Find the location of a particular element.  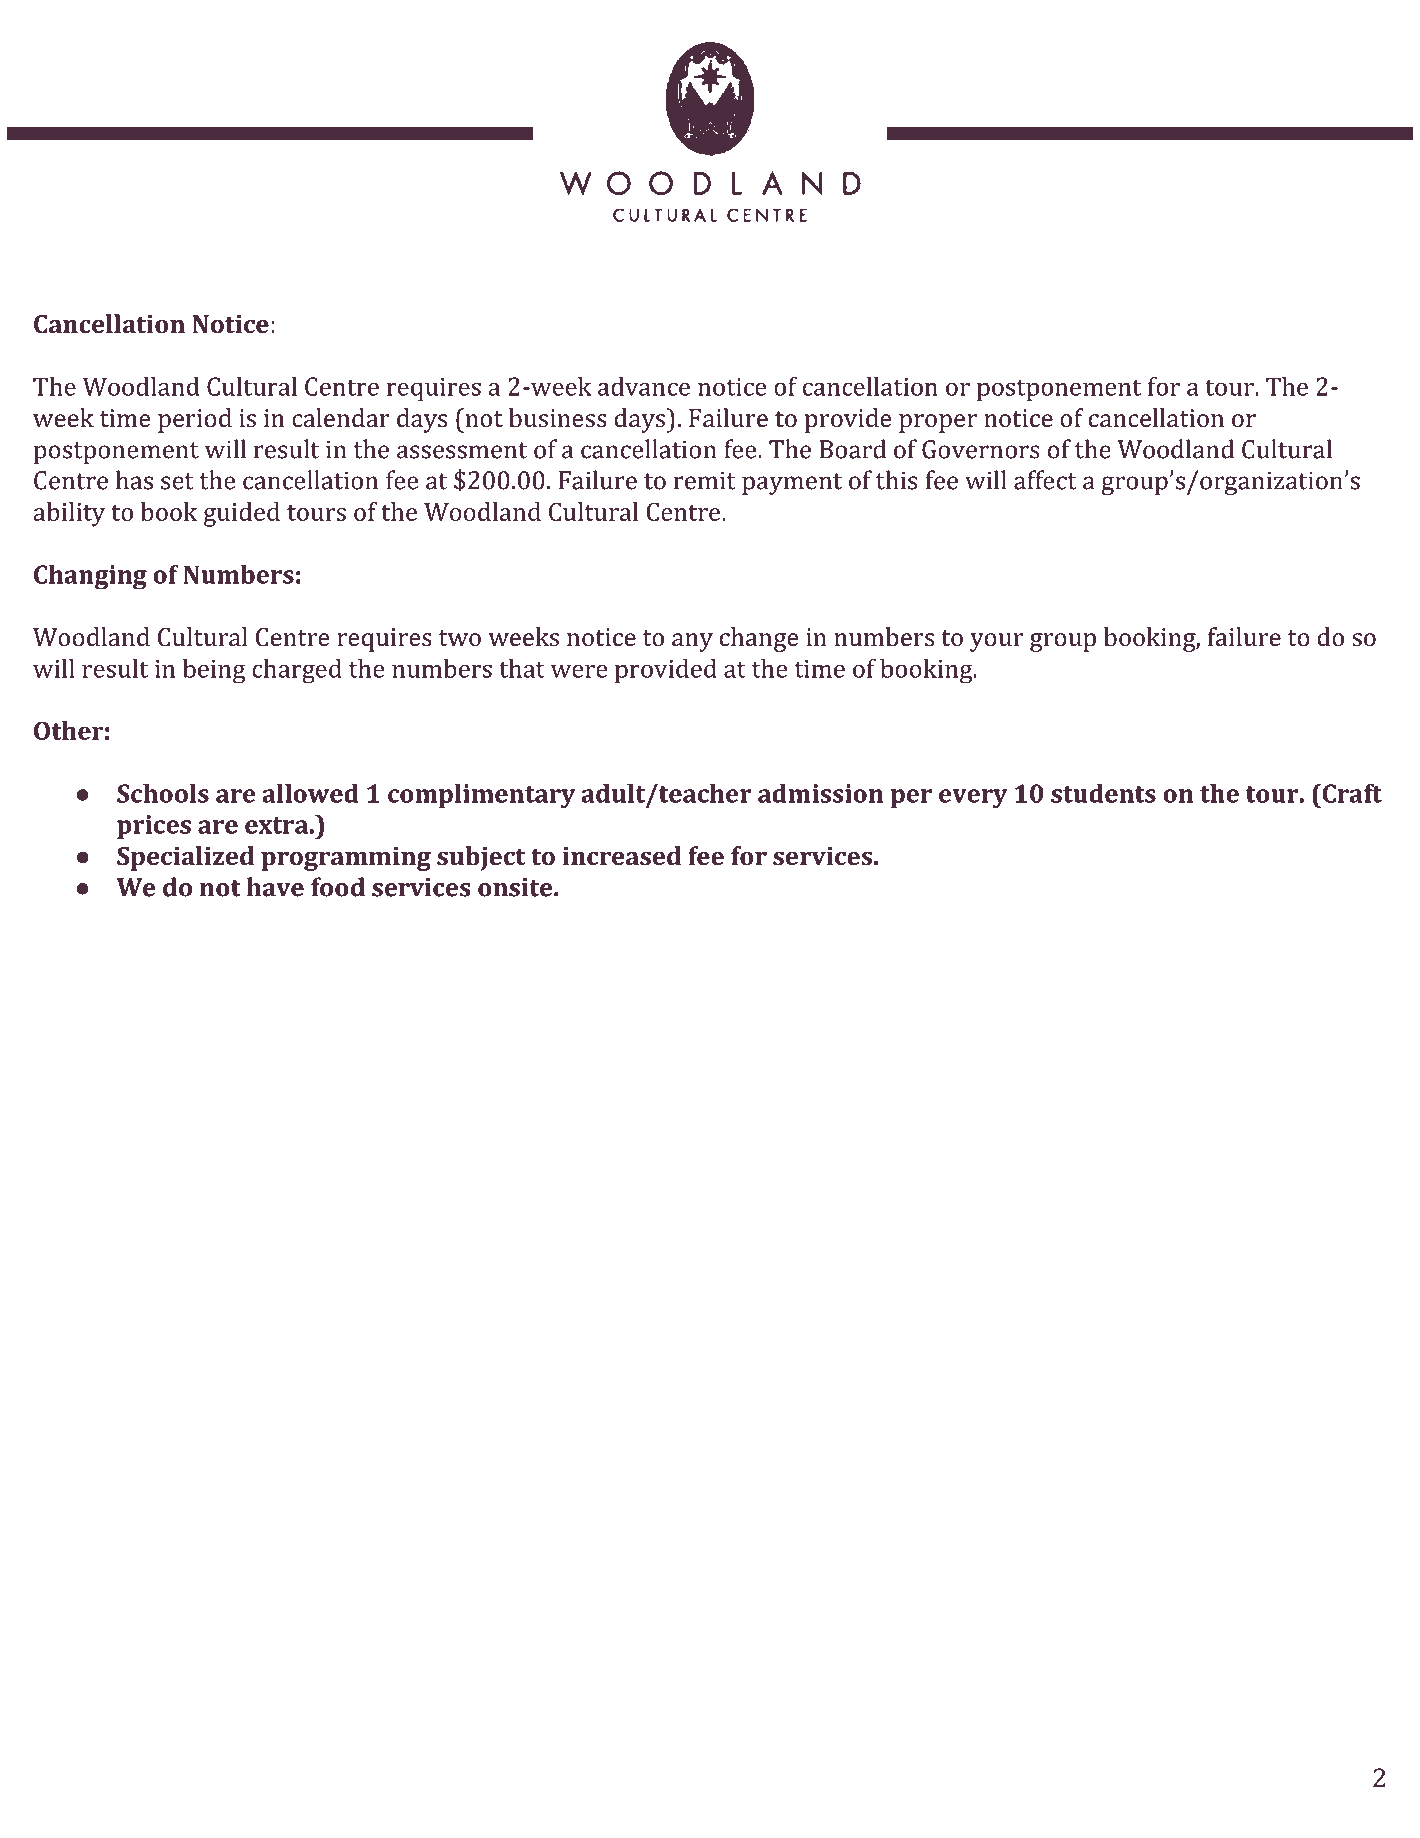

your is located at coordinates (996, 642).
